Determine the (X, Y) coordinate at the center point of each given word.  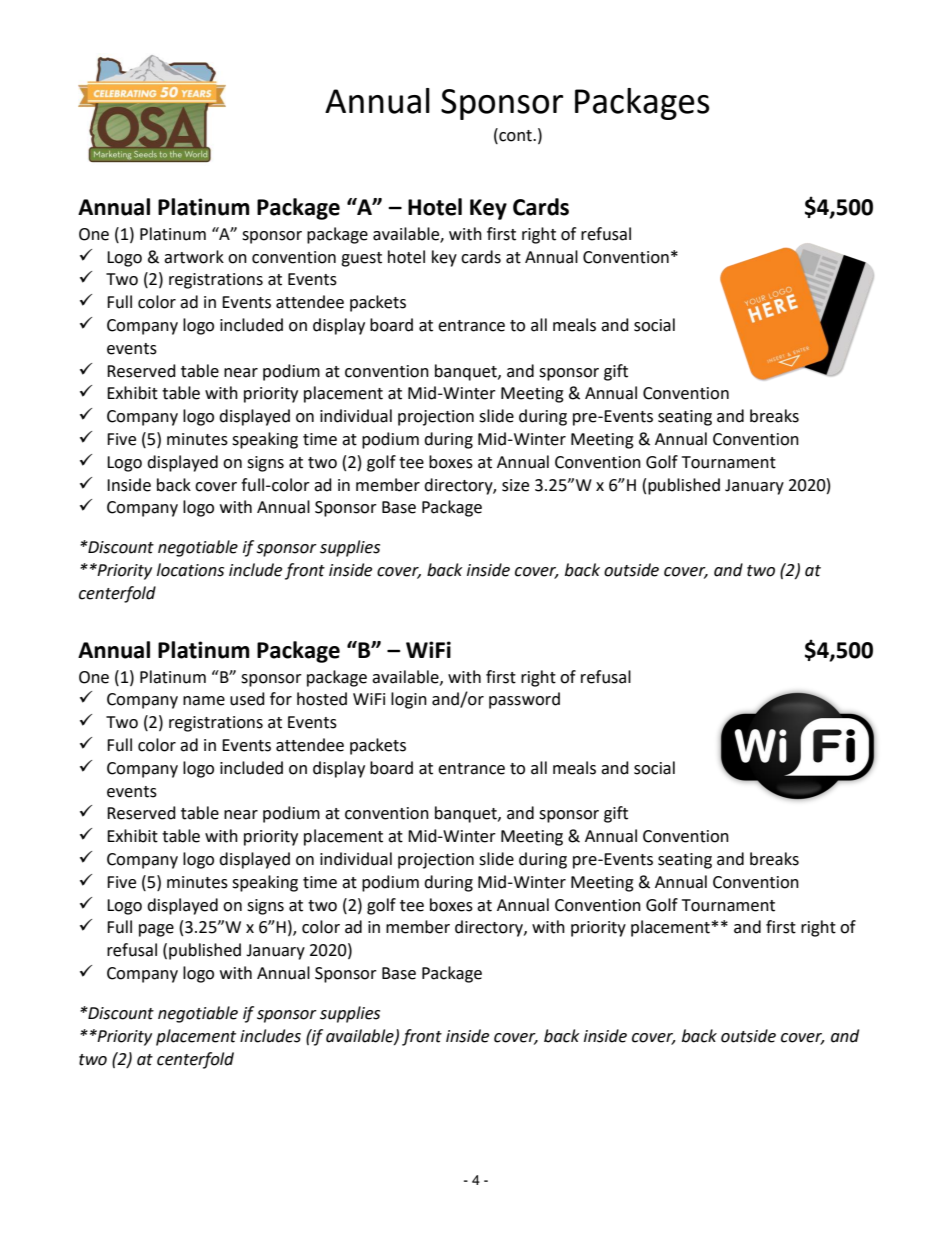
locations (190, 570)
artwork (194, 257)
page (156, 930)
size (515, 485)
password (524, 700)
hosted (322, 699)
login (409, 700)
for (281, 699)
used (247, 699)
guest (361, 259)
